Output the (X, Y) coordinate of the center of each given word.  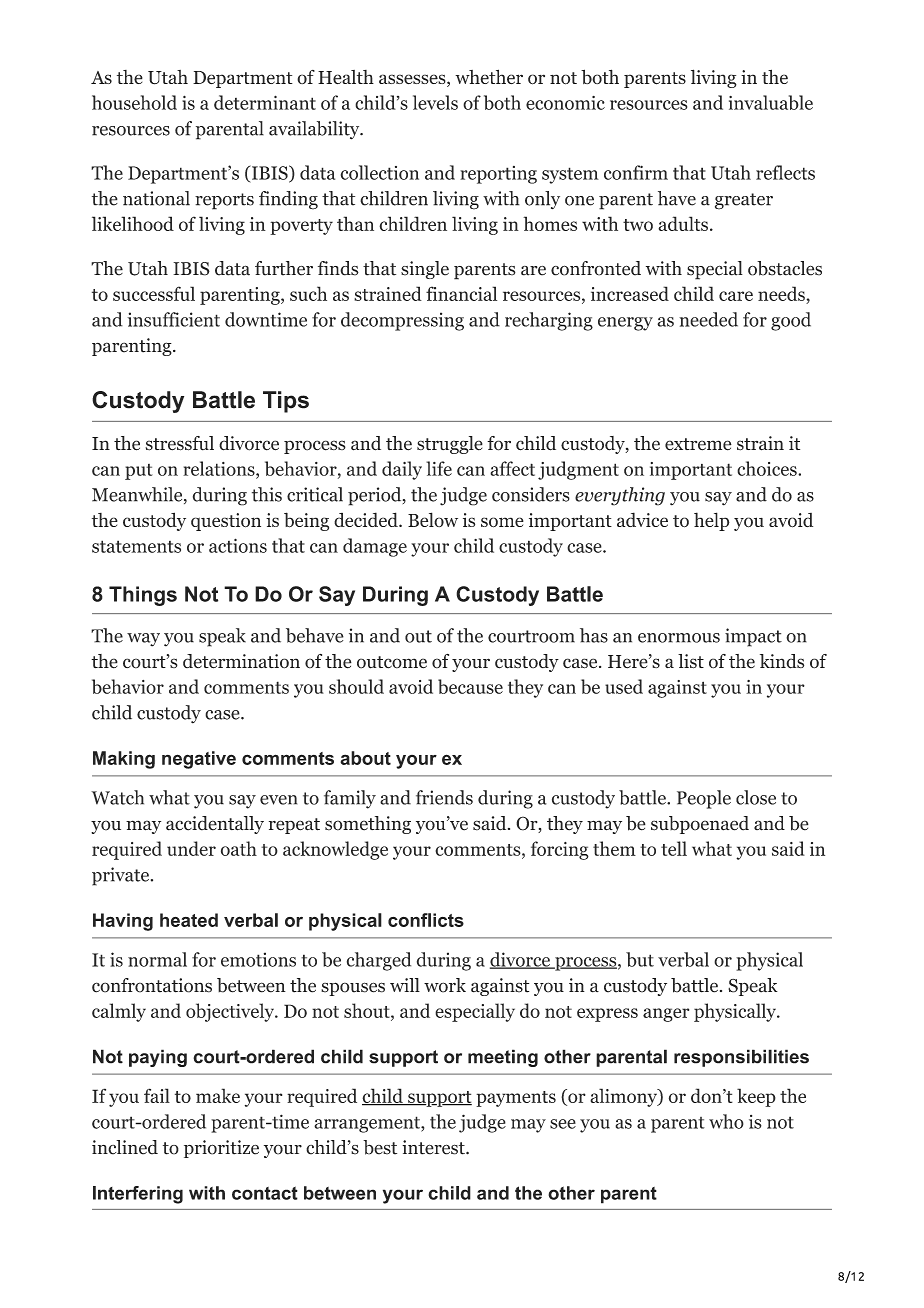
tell (674, 848)
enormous (679, 638)
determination (241, 661)
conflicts (426, 920)
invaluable (771, 102)
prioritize (221, 1149)
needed (708, 319)
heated (189, 920)
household (134, 102)
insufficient (173, 319)
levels (435, 102)
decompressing (402, 321)
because (470, 686)
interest (434, 1147)
